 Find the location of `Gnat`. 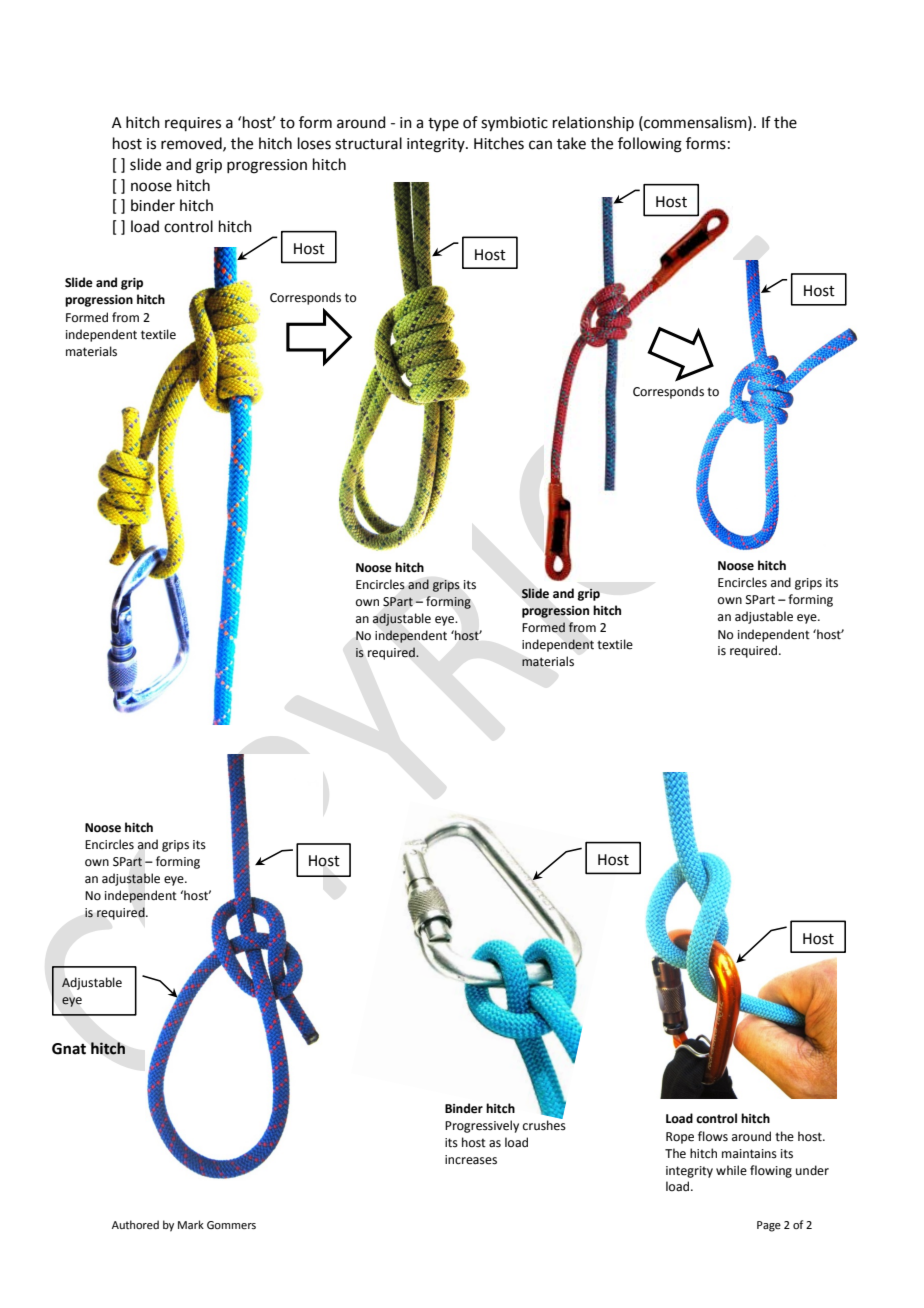

Gnat is located at coordinates (69, 1049).
